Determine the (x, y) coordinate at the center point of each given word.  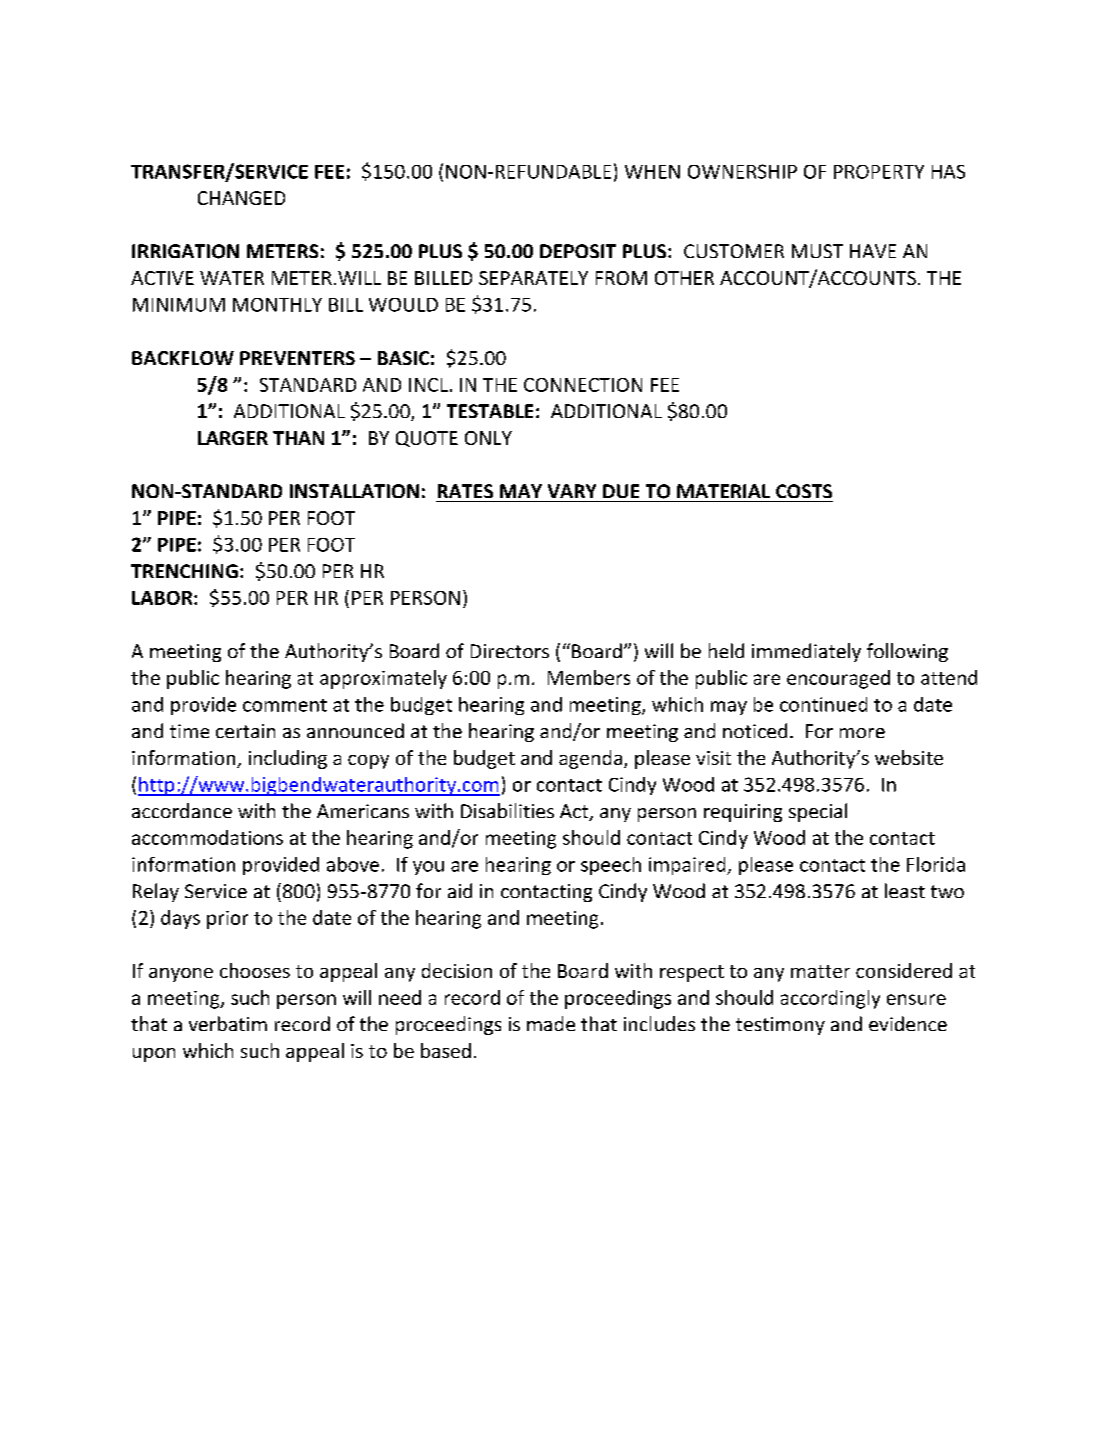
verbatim (228, 1023)
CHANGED (241, 198)
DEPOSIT (578, 251)
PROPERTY (879, 172)
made (551, 1023)
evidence (908, 1023)
